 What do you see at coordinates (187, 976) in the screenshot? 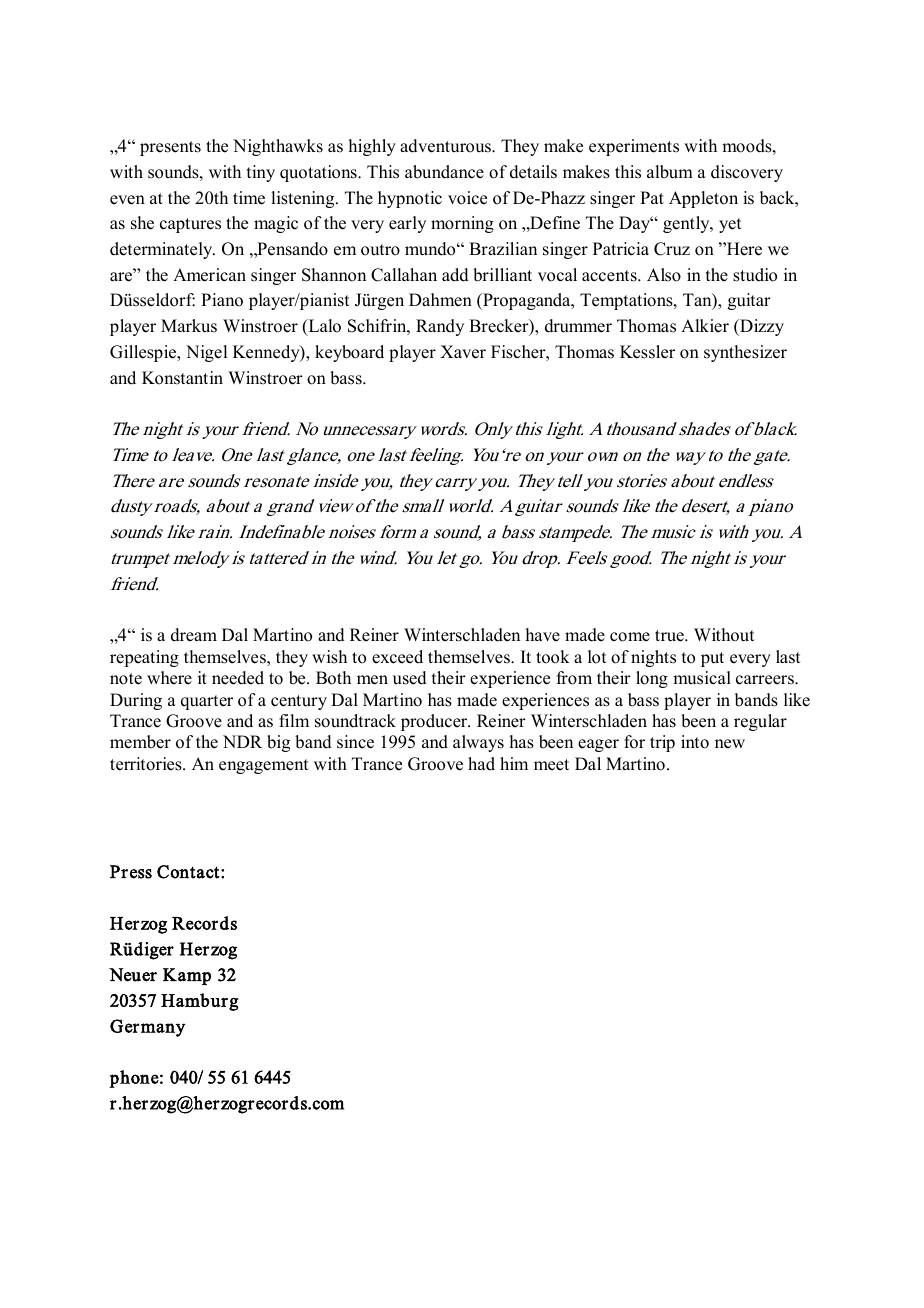
I see `Kamp` at bounding box center [187, 976].
